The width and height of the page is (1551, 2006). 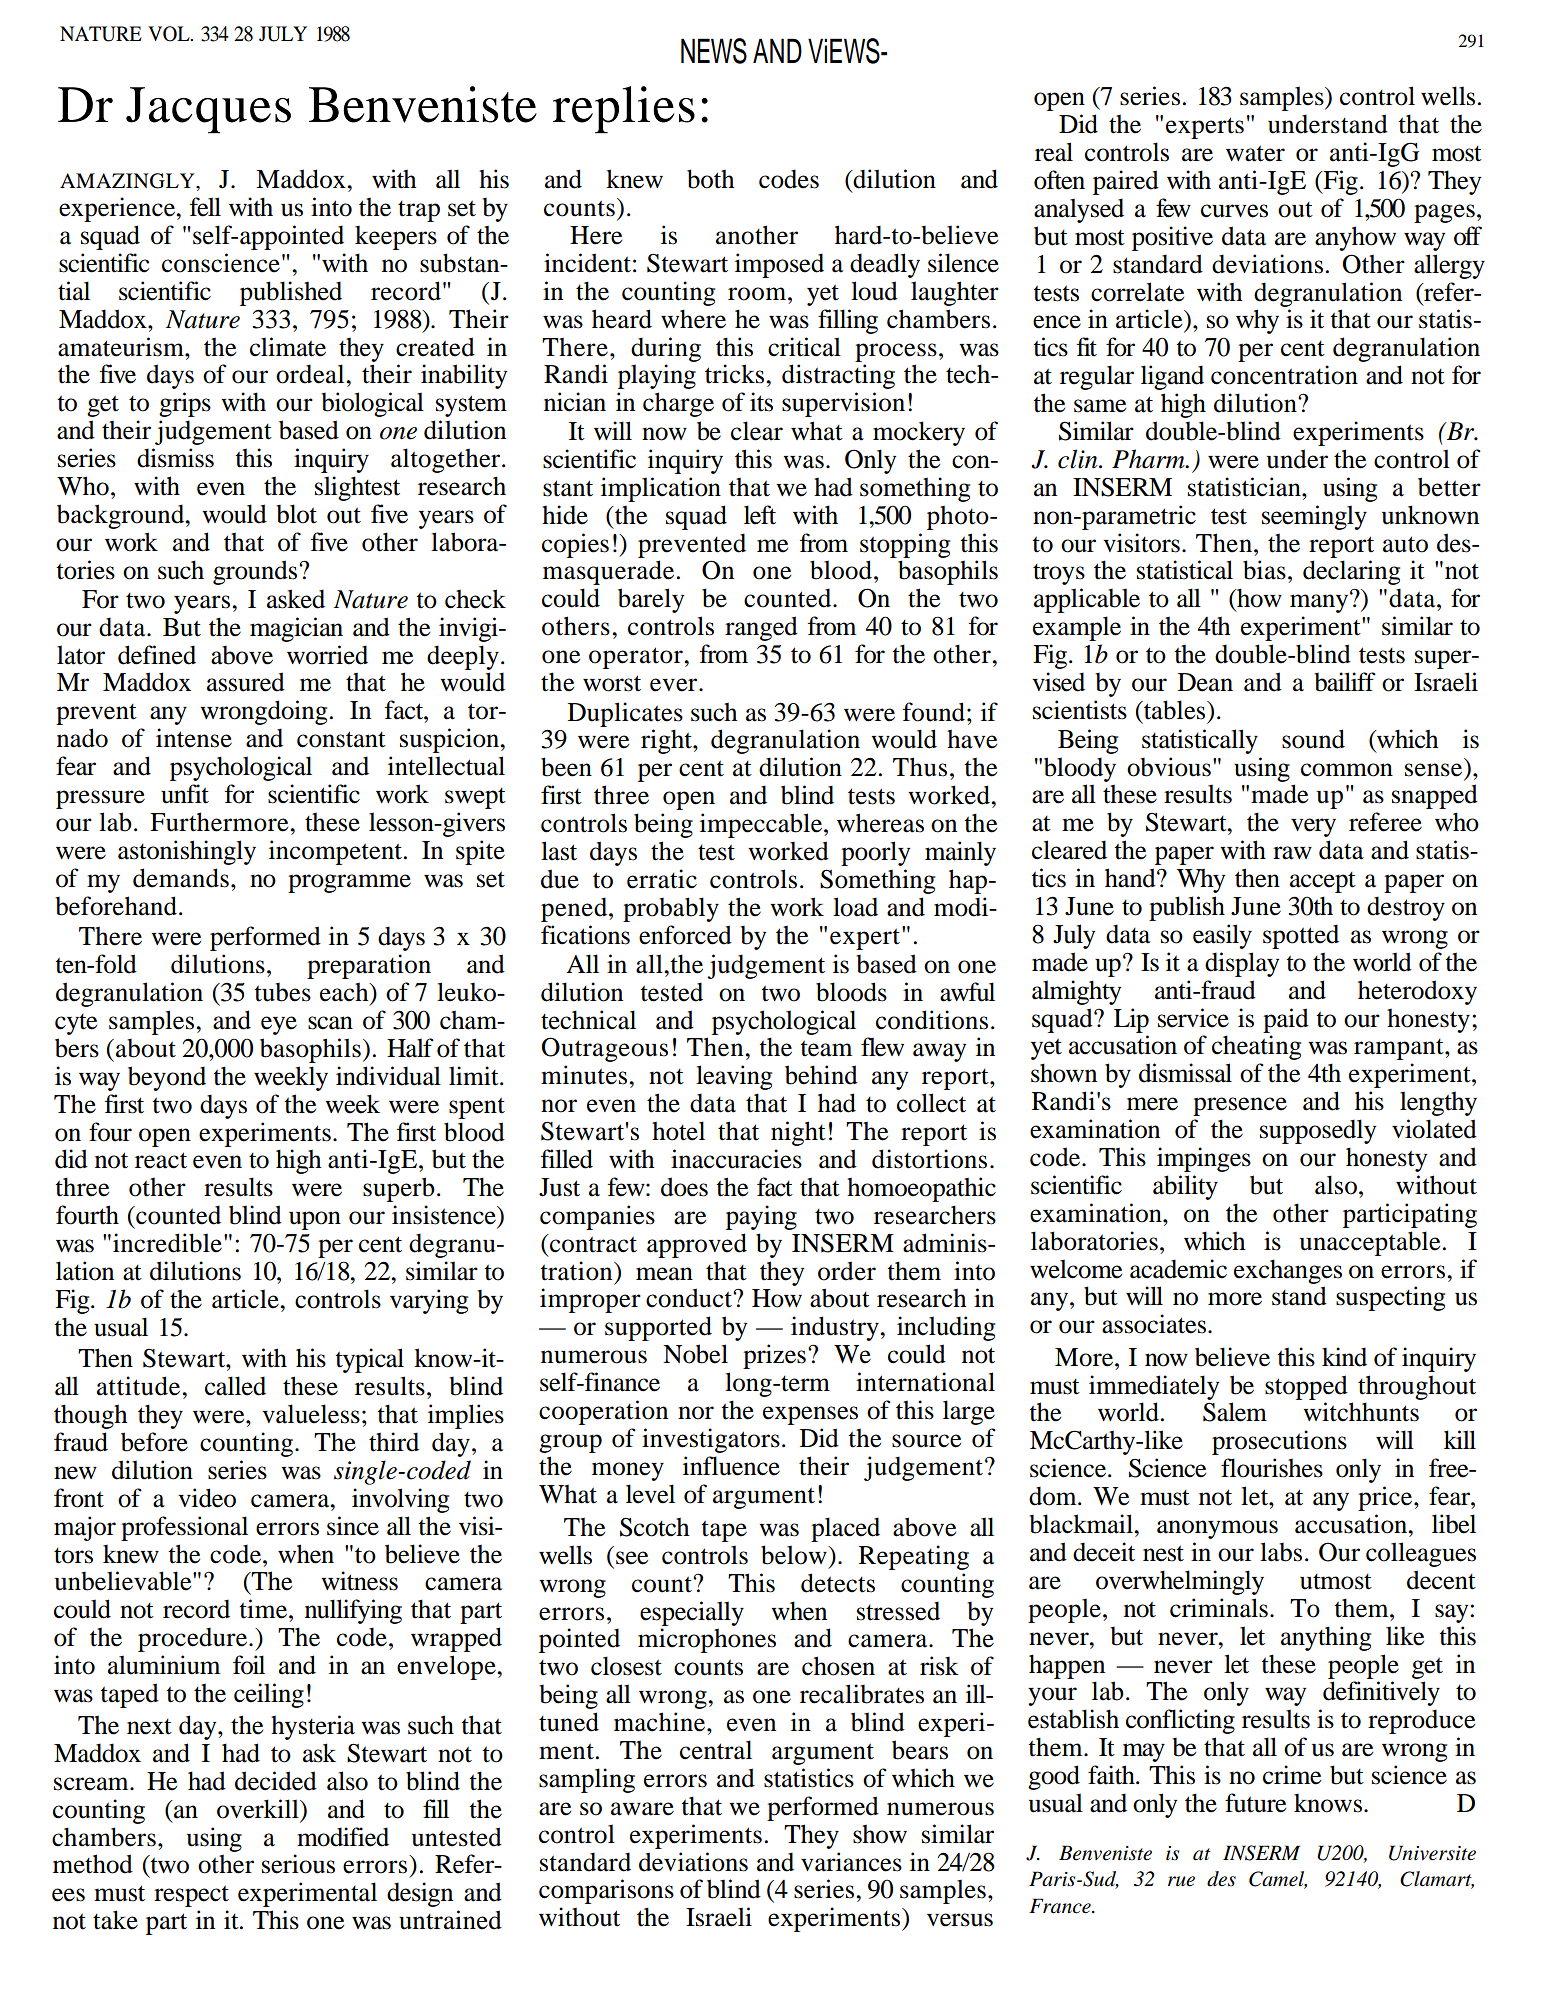 What do you see at coordinates (851, 1862) in the page?
I see `variances` at bounding box center [851, 1862].
